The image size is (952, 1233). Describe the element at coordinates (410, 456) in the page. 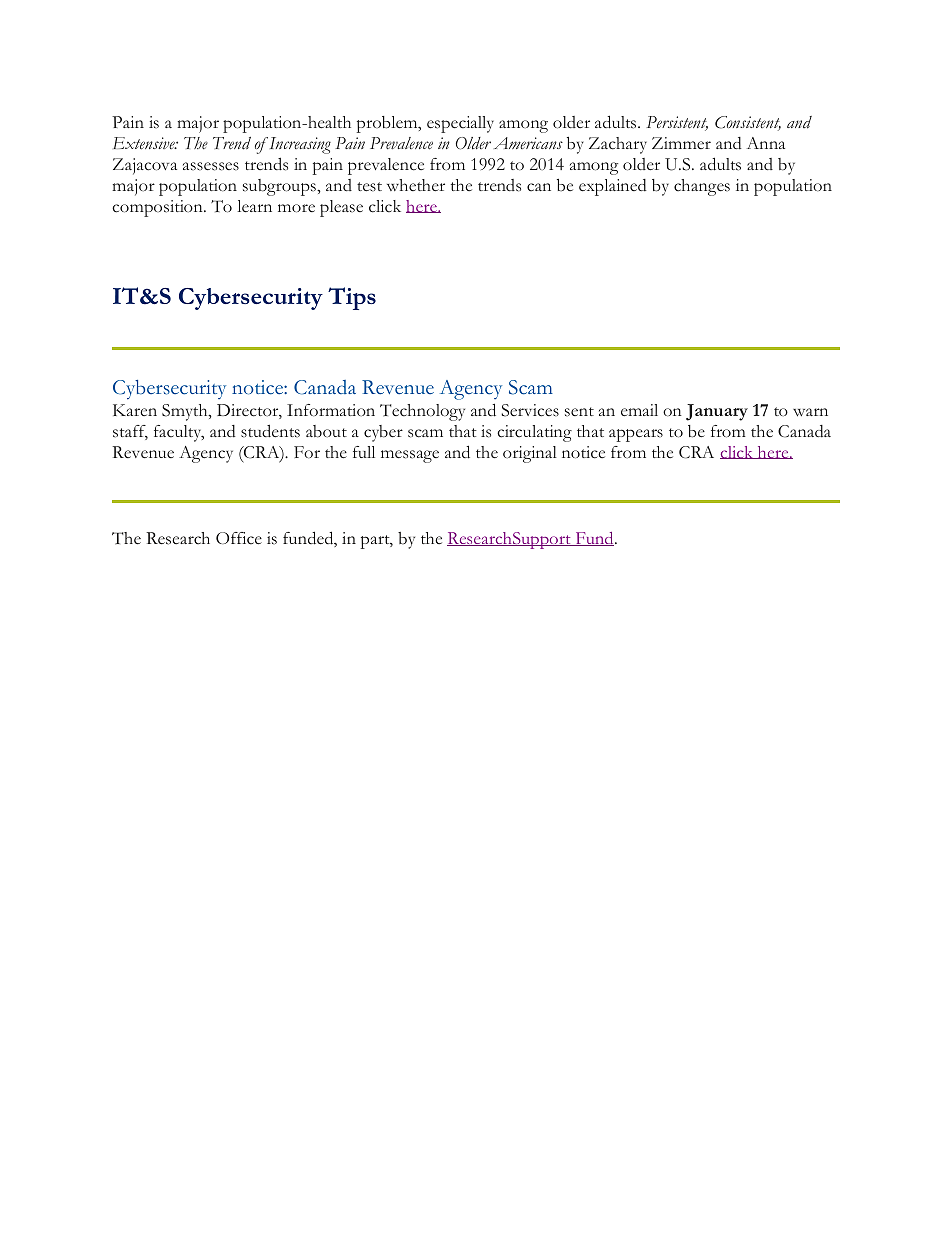

I see `message` at that location.
